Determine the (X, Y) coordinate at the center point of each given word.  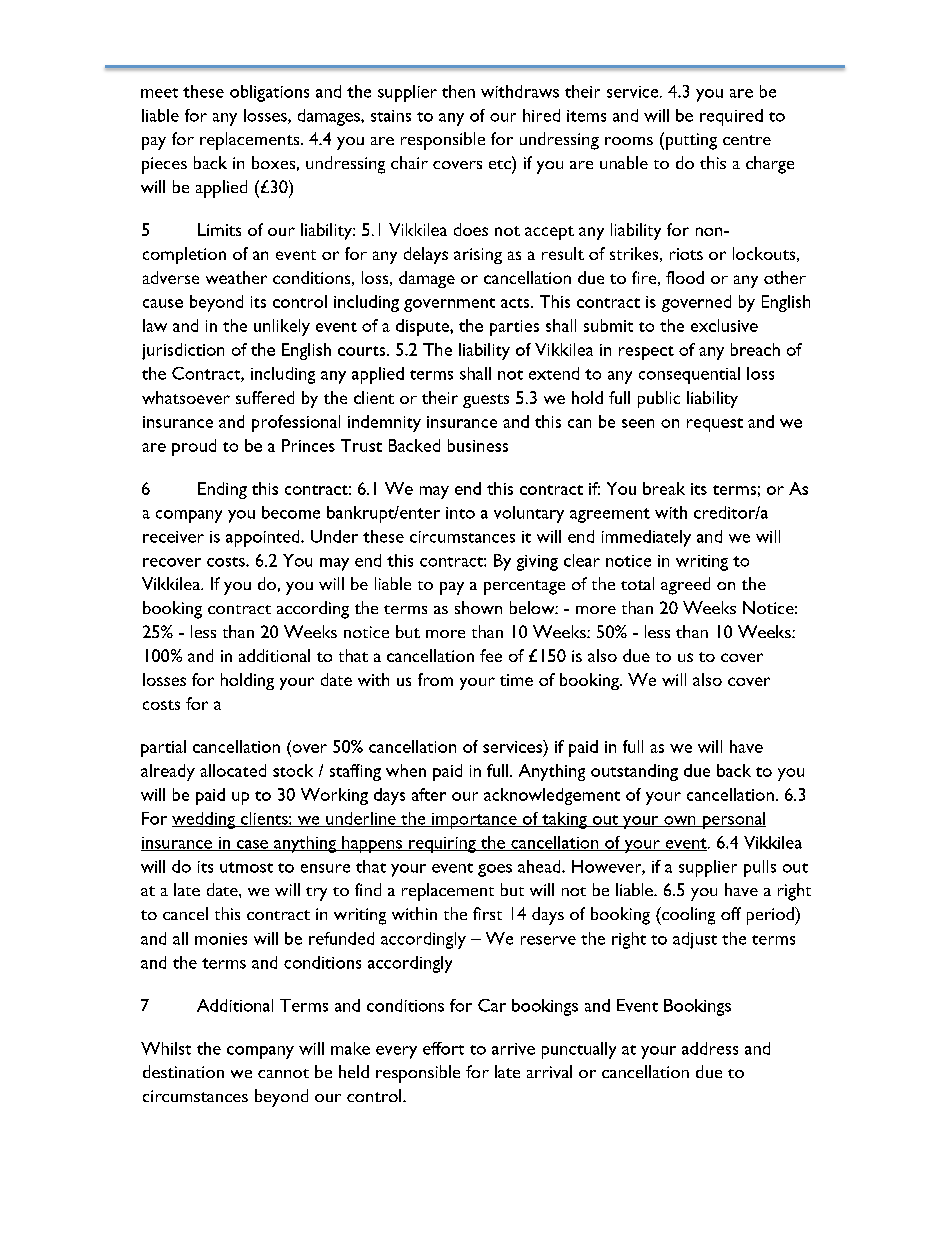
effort (443, 1048)
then (458, 91)
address (710, 1048)
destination (183, 1071)
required (731, 117)
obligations (269, 93)
